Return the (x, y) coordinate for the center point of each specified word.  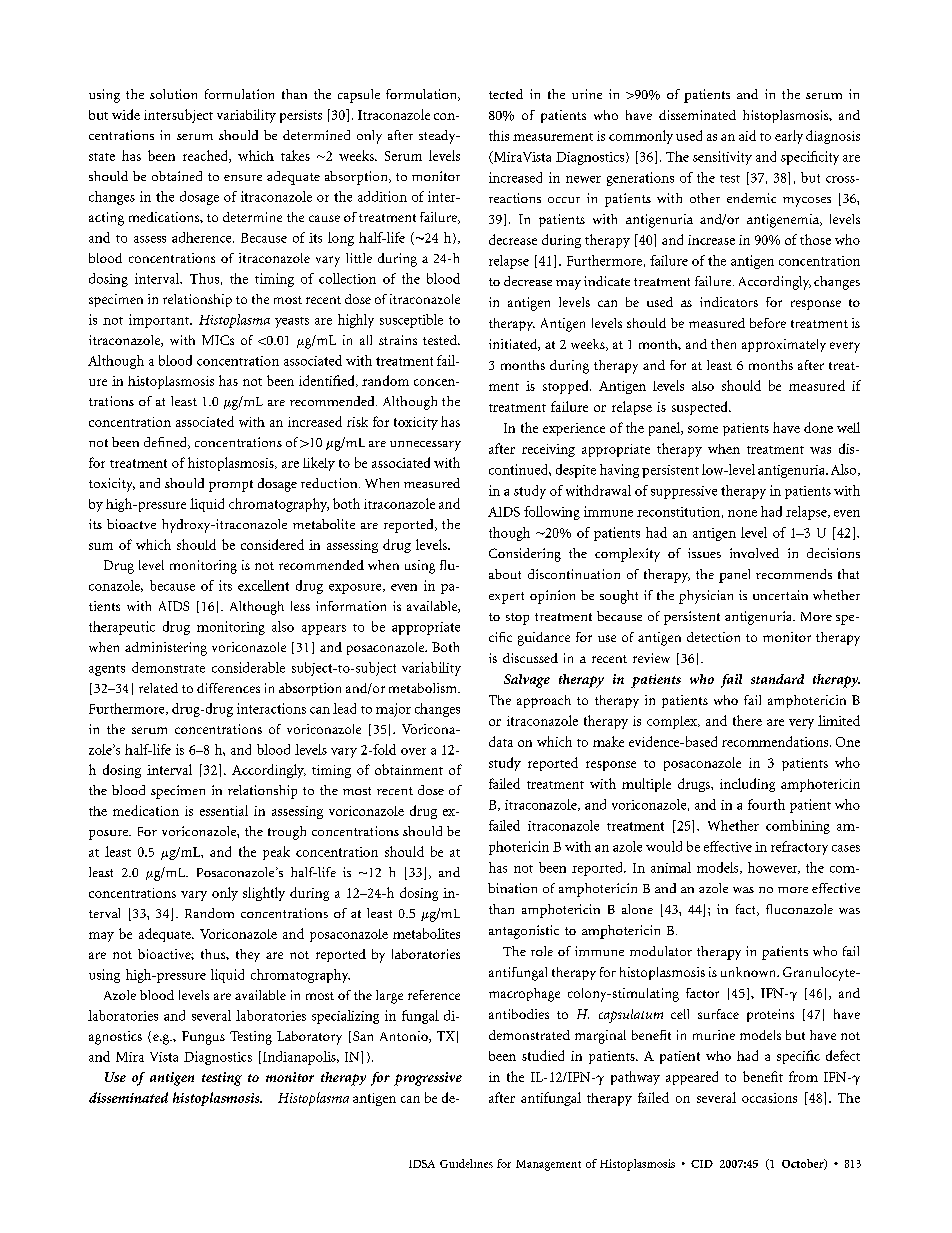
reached (206, 156)
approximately (784, 345)
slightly (264, 894)
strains (398, 340)
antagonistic (524, 932)
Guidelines (466, 1163)
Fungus (203, 1038)
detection (713, 637)
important (160, 321)
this (499, 135)
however (774, 868)
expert (506, 598)
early (789, 137)
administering (166, 649)
